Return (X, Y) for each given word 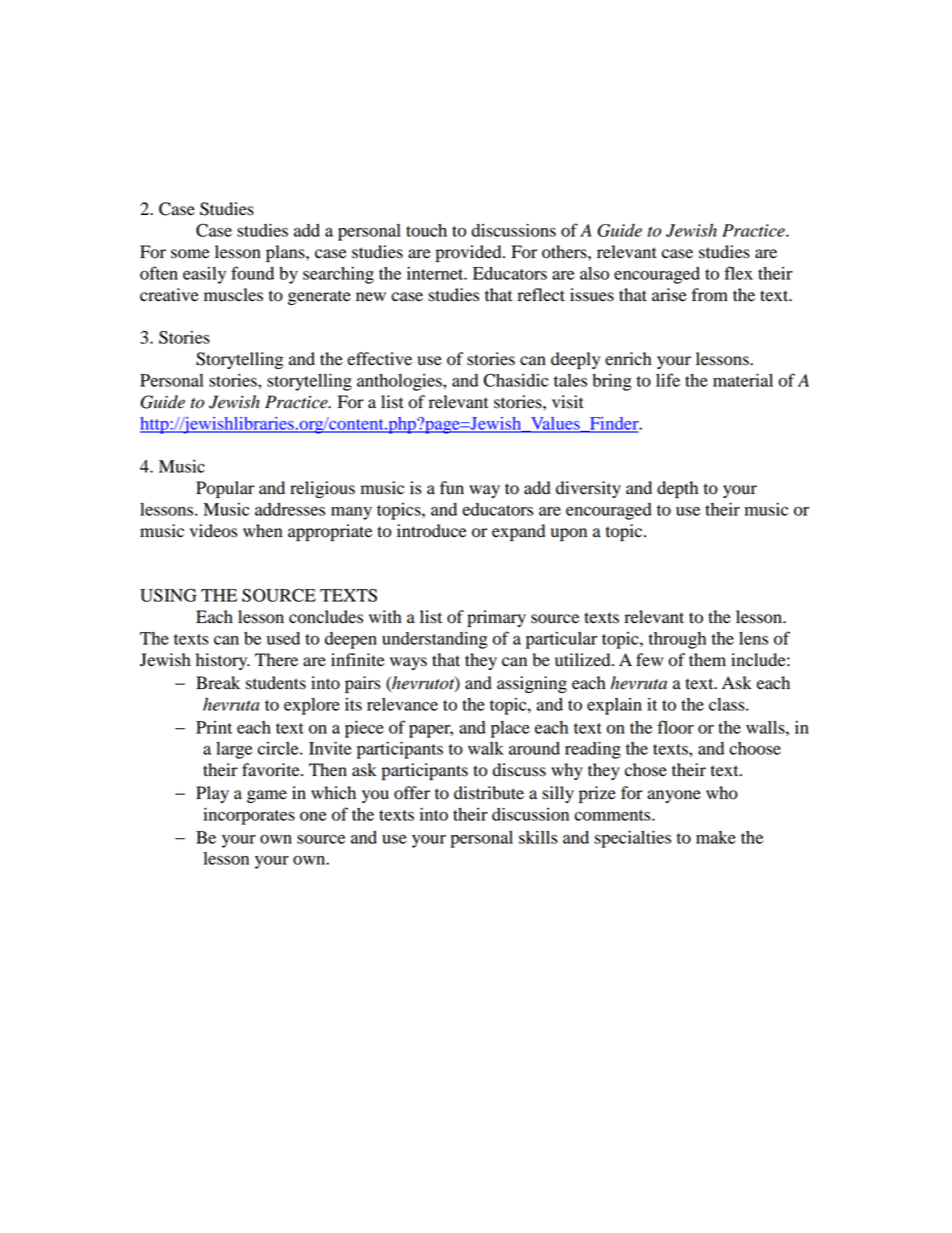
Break (218, 683)
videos (213, 531)
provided (470, 253)
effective (379, 359)
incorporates (249, 816)
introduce (432, 531)
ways (408, 663)
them (707, 660)
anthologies (400, 382)
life (668, 380)
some (190, 254)
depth (677, 489)
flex (738, 273)
